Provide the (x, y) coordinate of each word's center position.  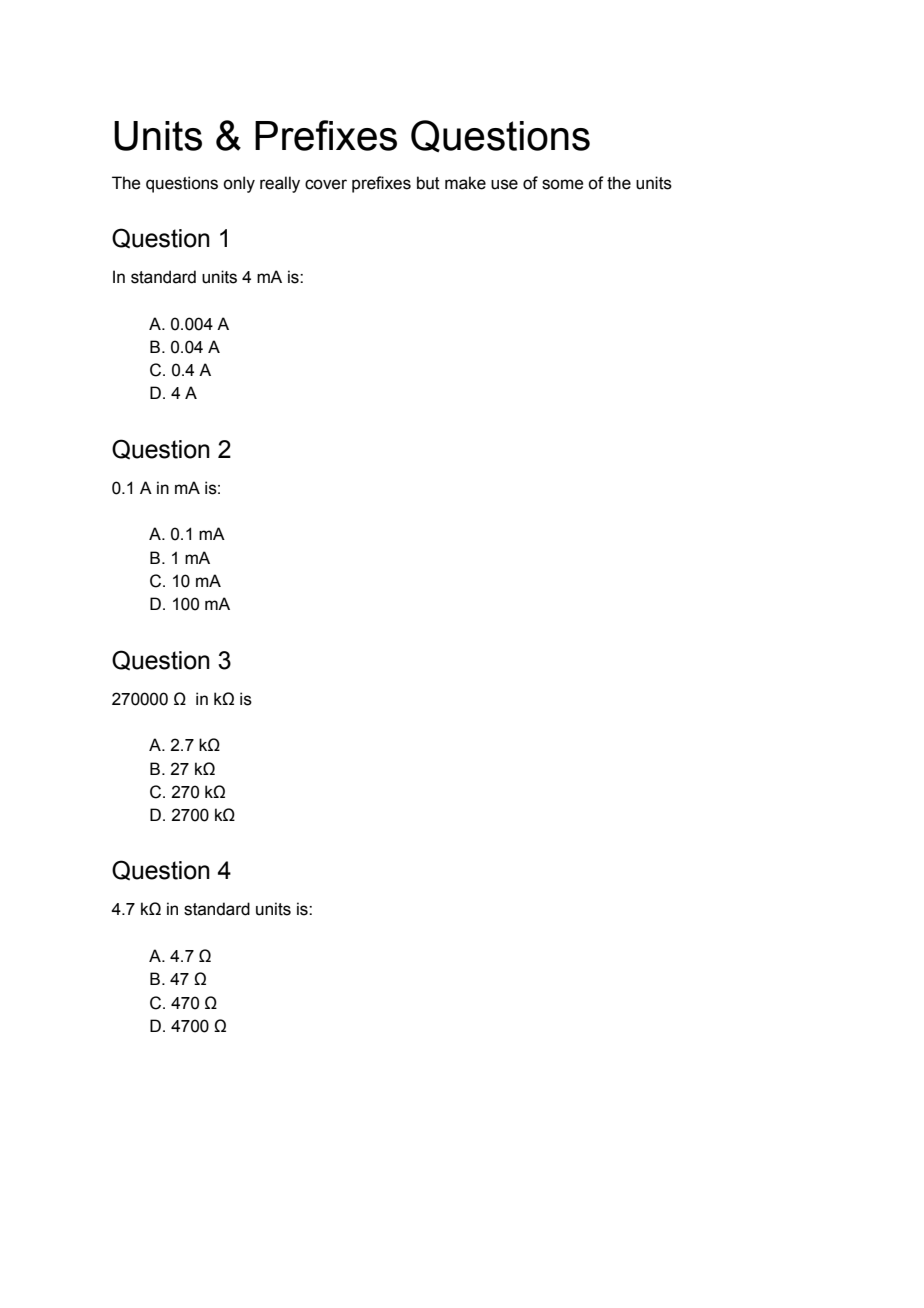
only (239, 184)
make (465, 183)
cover (326, 184)
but (428, 183)
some (562, 184)
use (504, 184)
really (280, 184)
